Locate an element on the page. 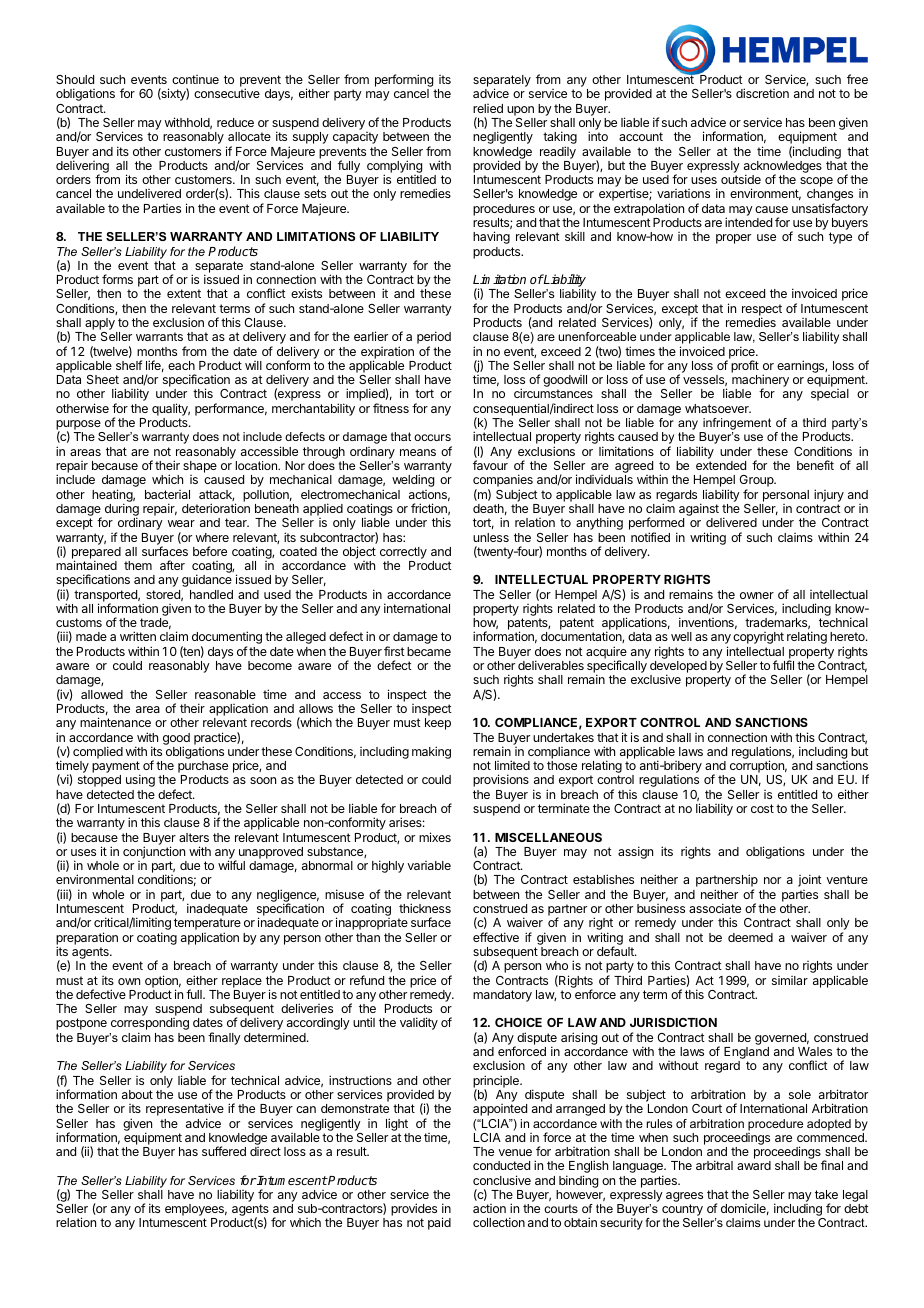  suffered is located at coordinates (224, 1151).
